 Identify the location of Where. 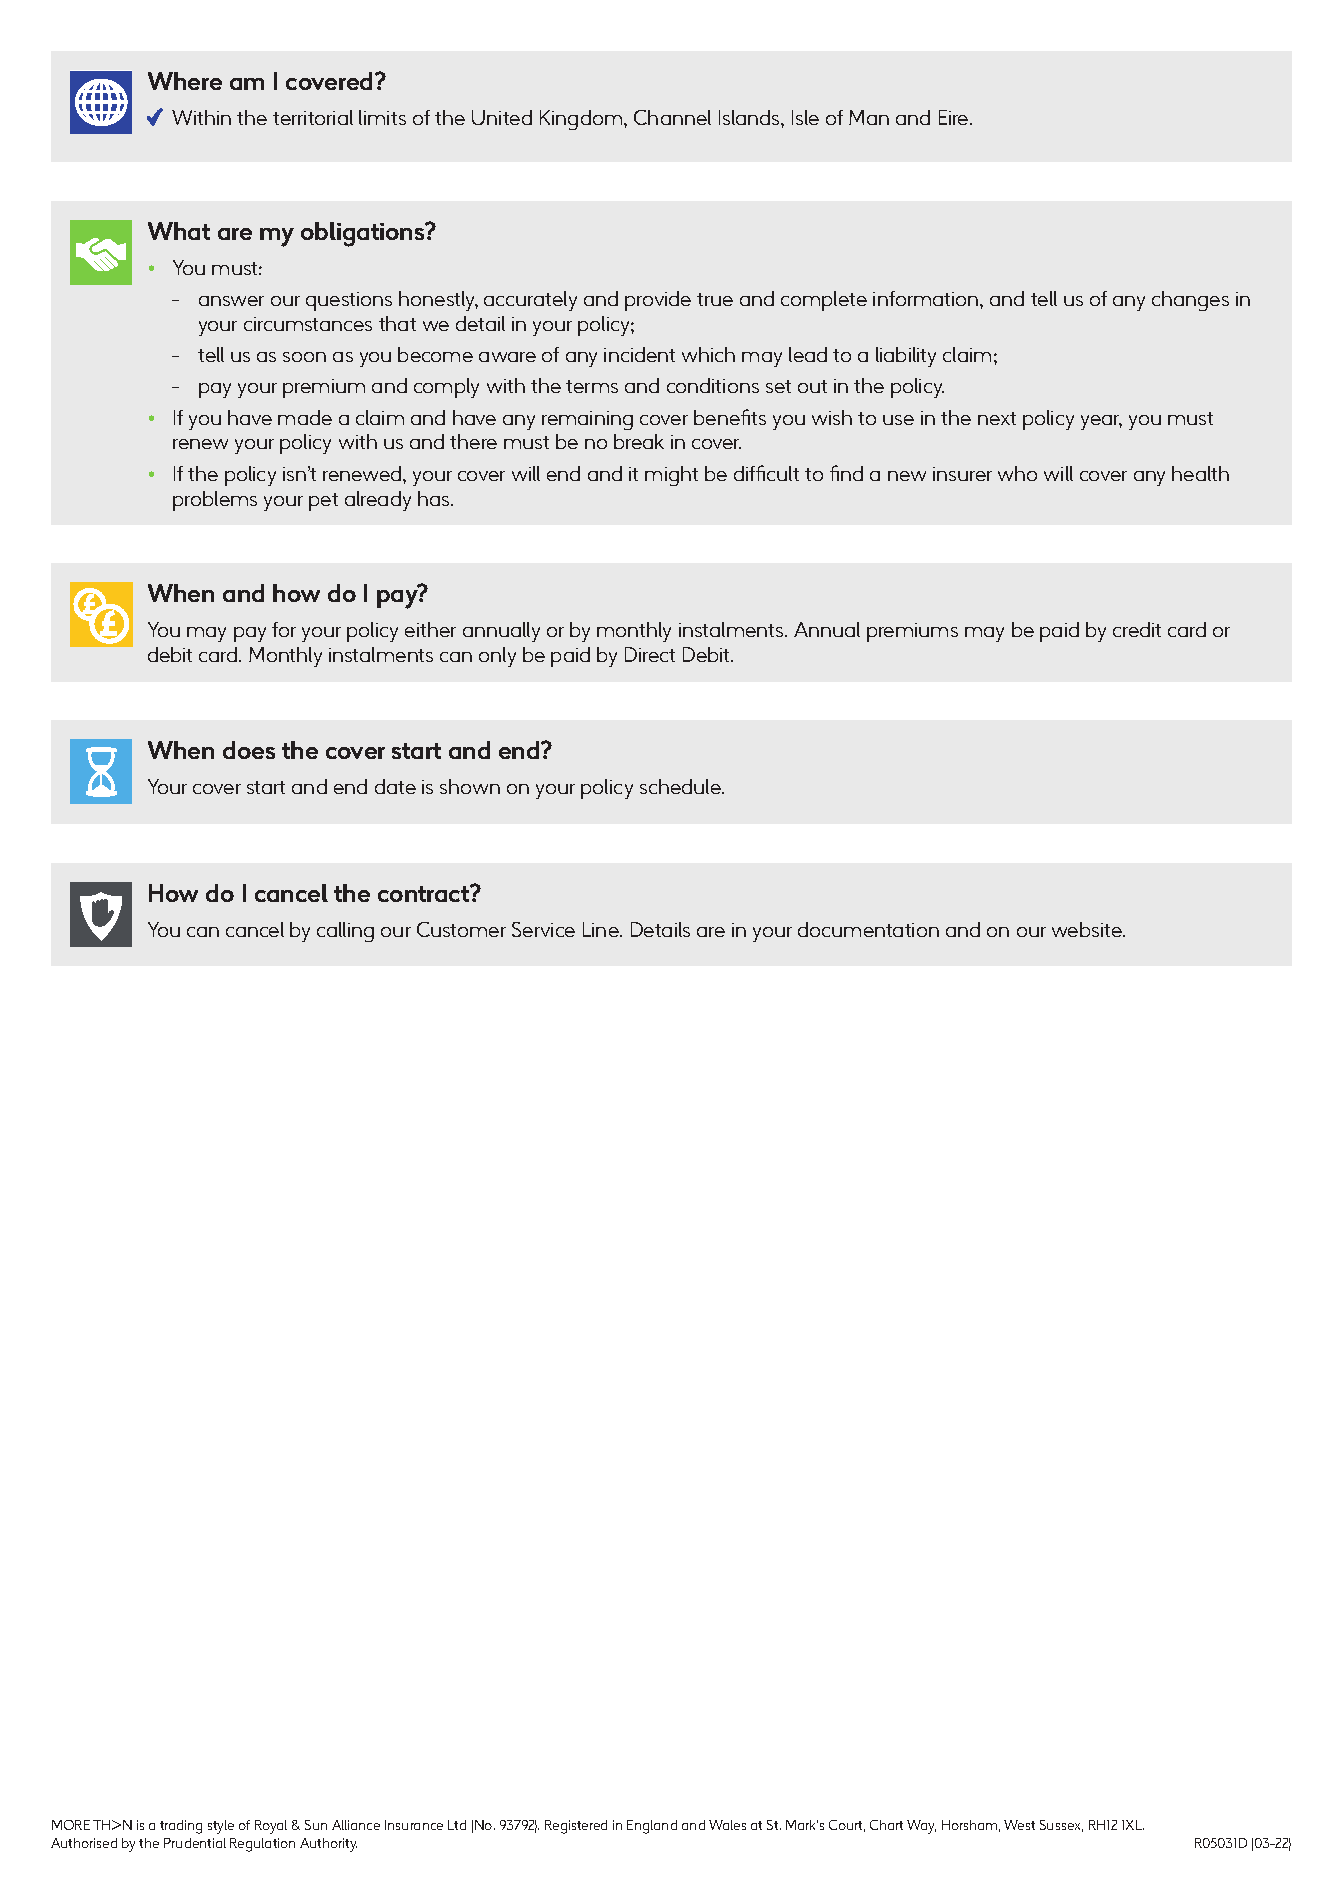
(185, 81).
